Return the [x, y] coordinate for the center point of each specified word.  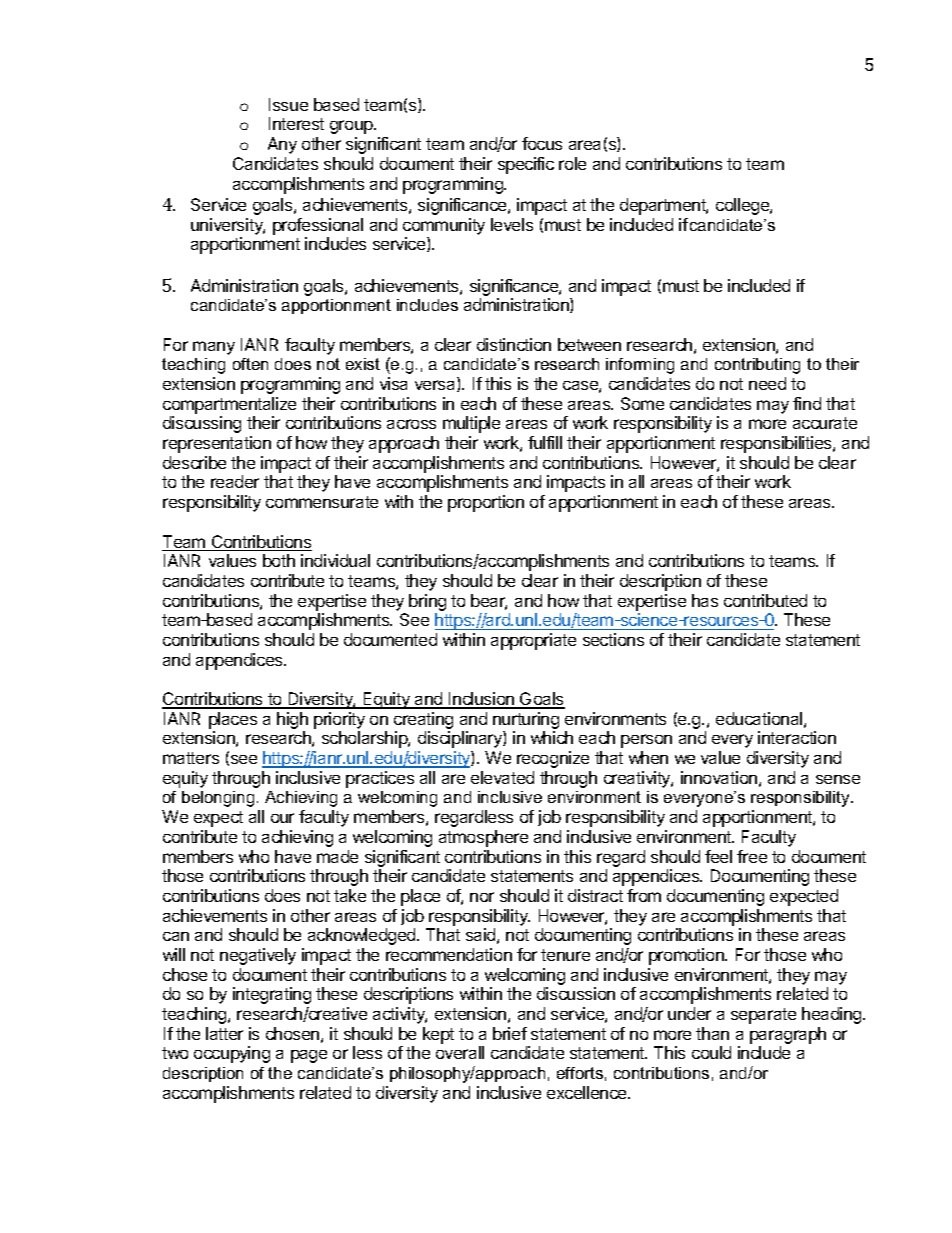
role [572, 163]
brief [510, 1033]
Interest [296, 123]
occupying [232, 1054]
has [705, 600]
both [279, 560]
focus [542, 143]
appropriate [533, 641]
